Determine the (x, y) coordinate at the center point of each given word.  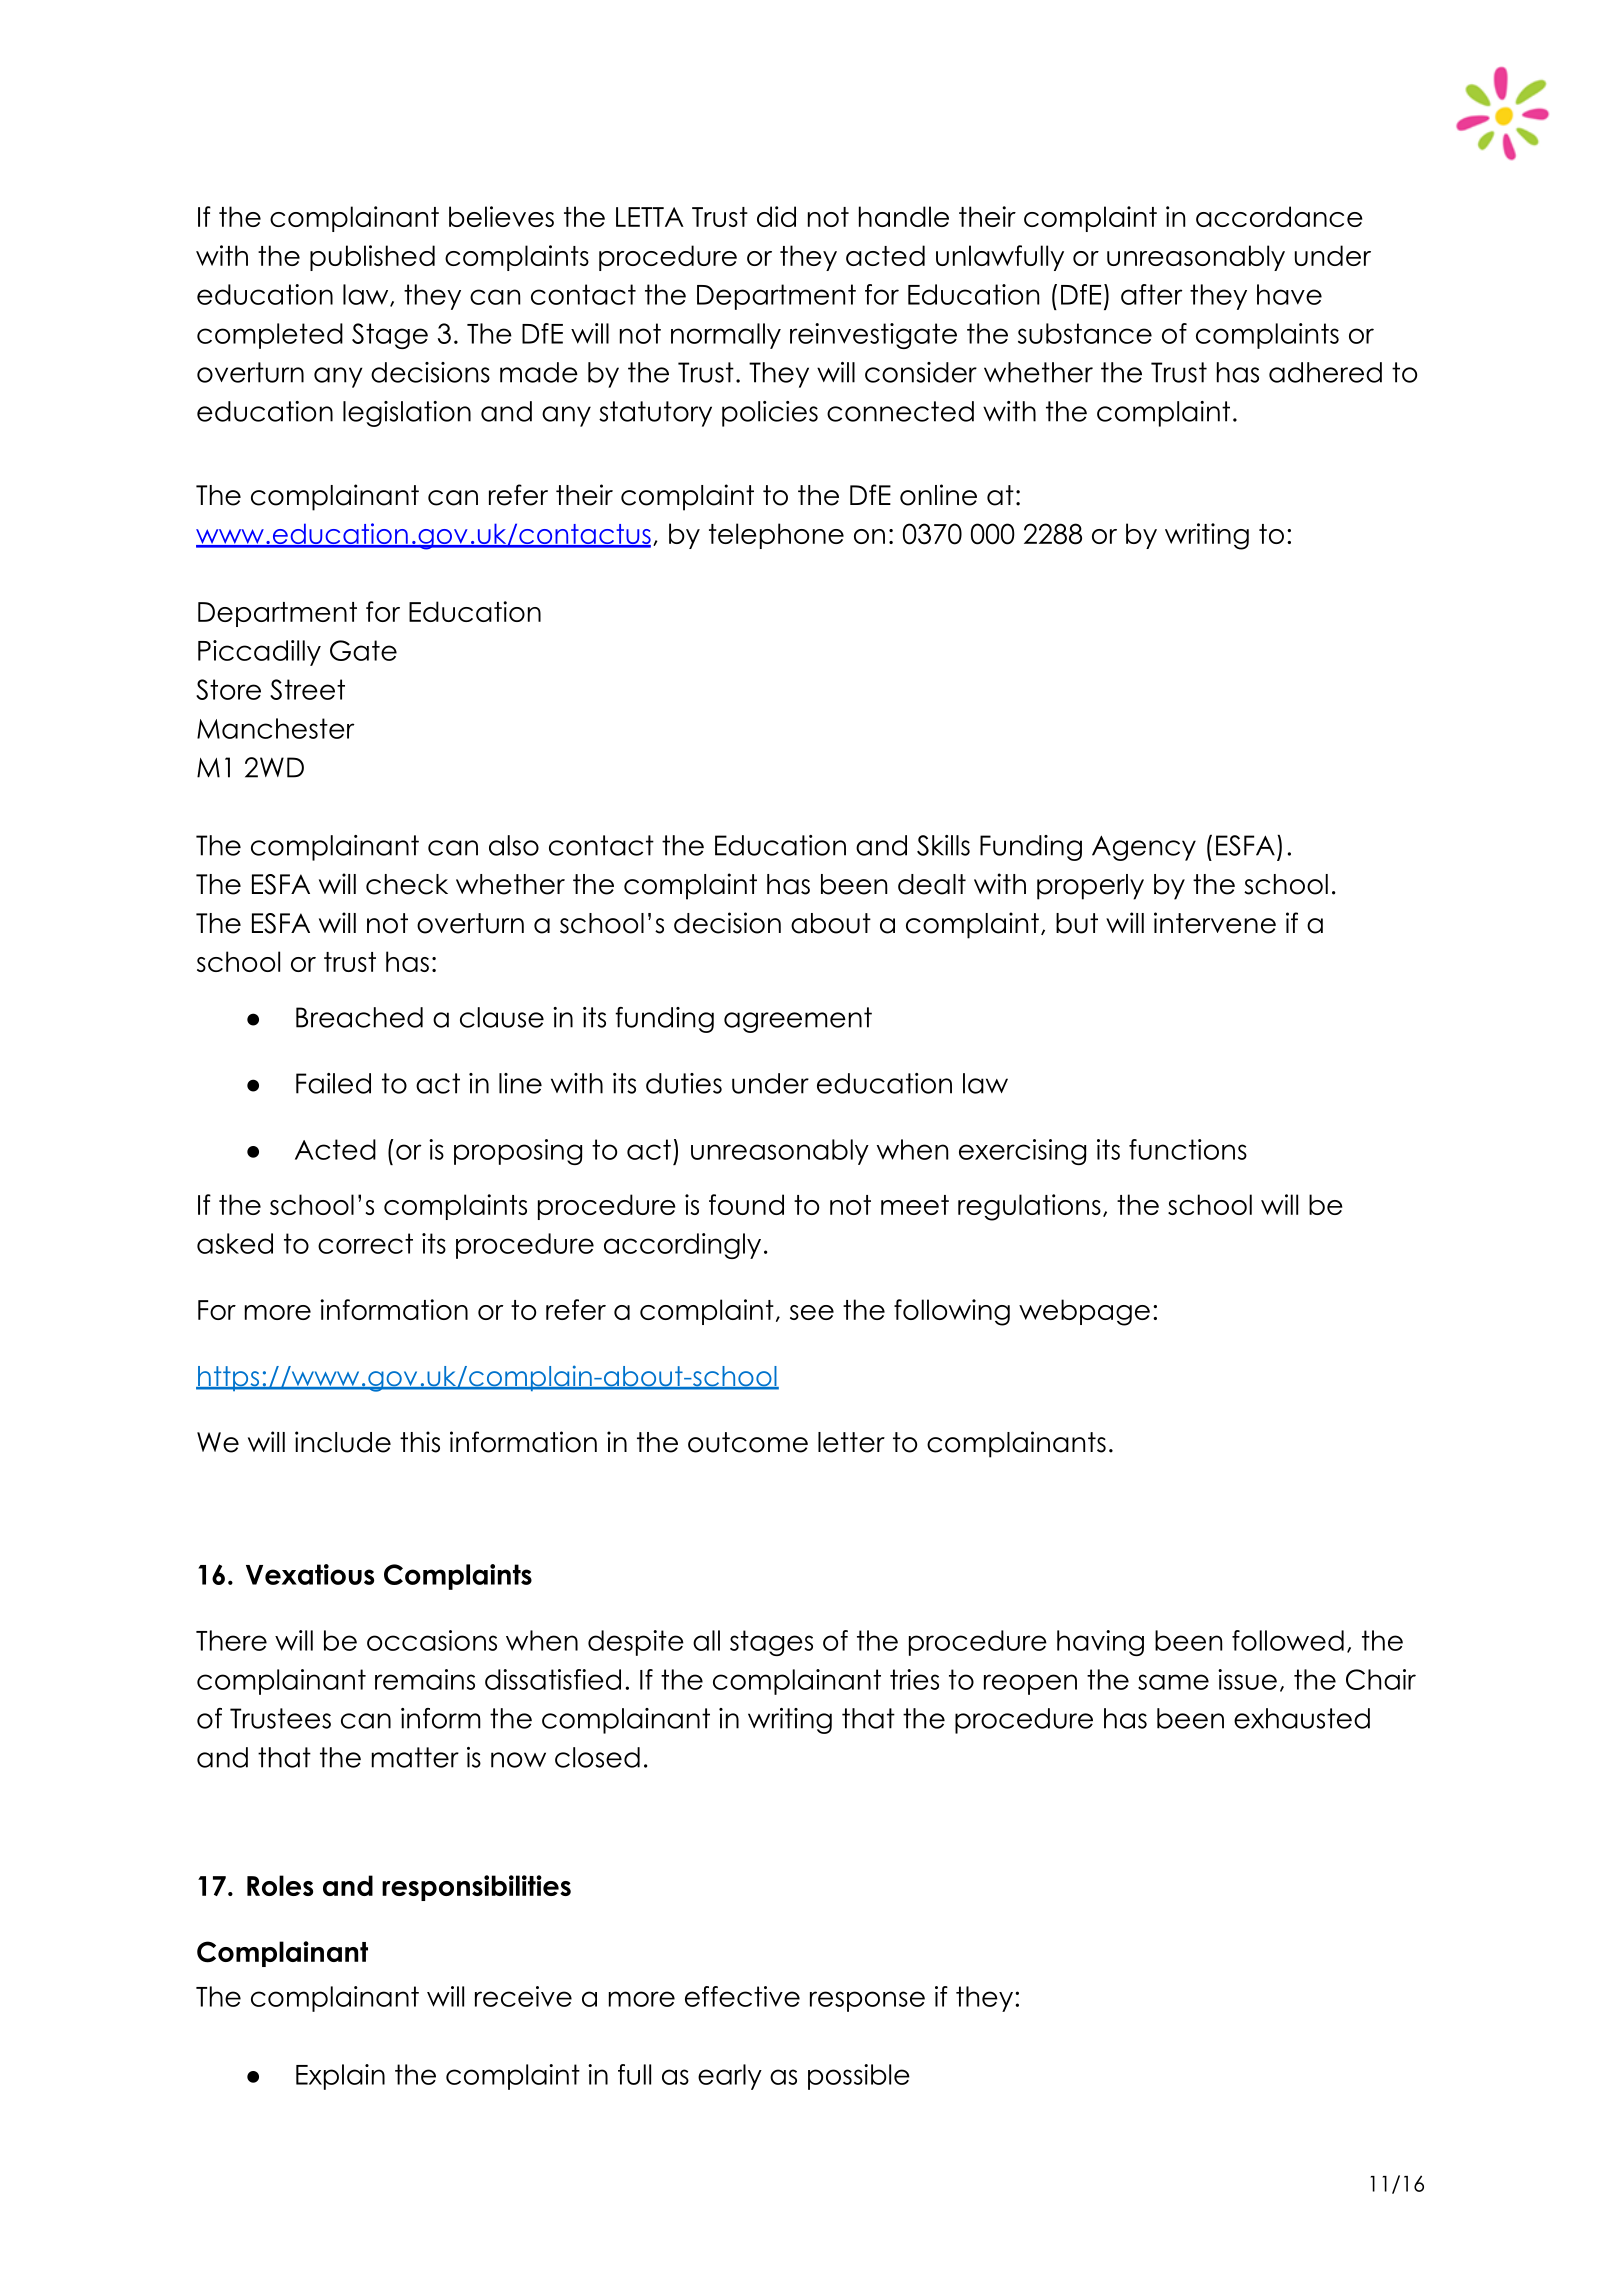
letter (851, 1442)
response (867, 2001)
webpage (1084, 1312)
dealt (932, 884)
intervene (1215, 923)
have (1289, 294)
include (343, 1442)
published (372, 258)
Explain (340, 2077)
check (407, 884)
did (776, 216)
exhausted (1302, 1718)
